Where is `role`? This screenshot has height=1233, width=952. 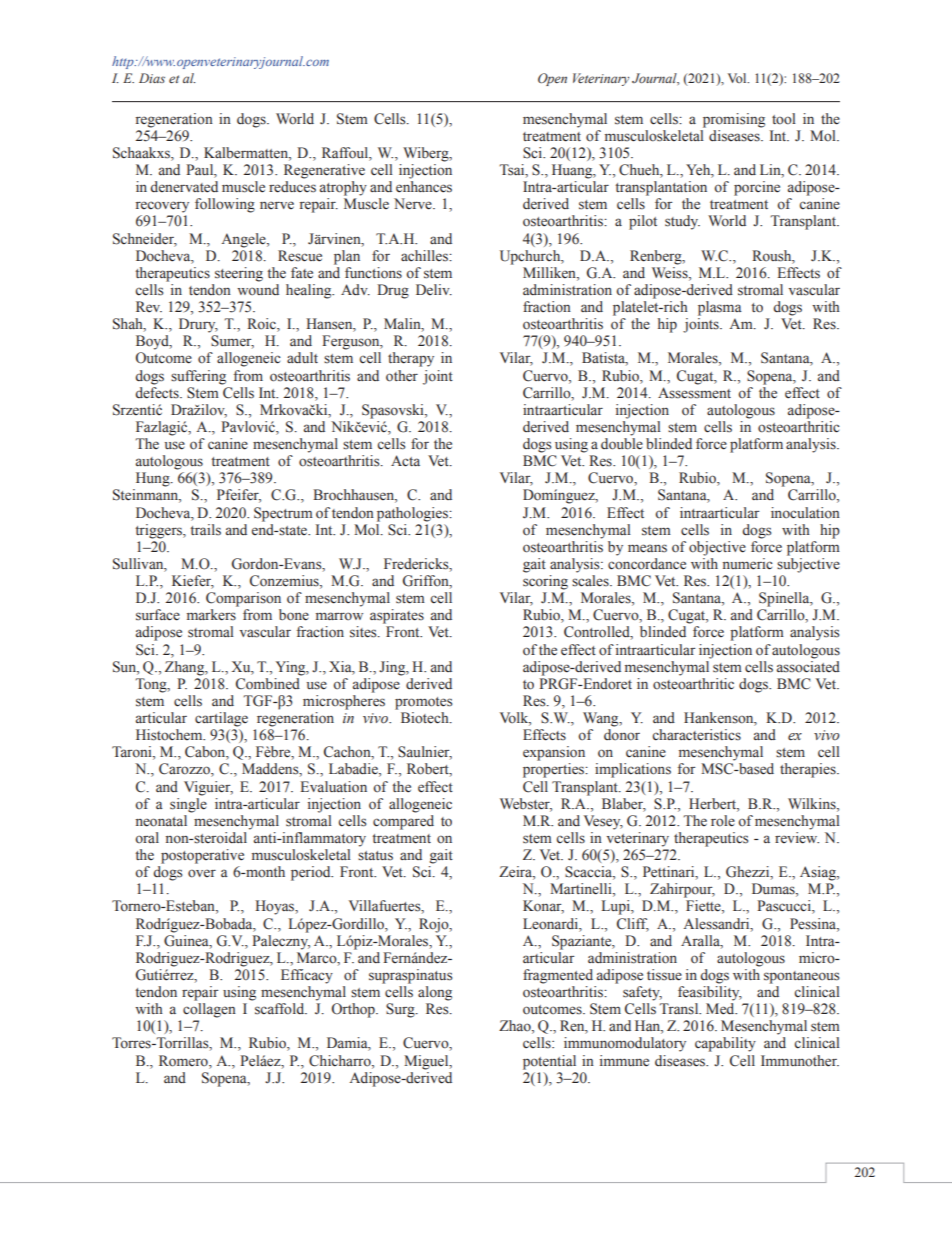 role is located at coordinates (723, 821).
